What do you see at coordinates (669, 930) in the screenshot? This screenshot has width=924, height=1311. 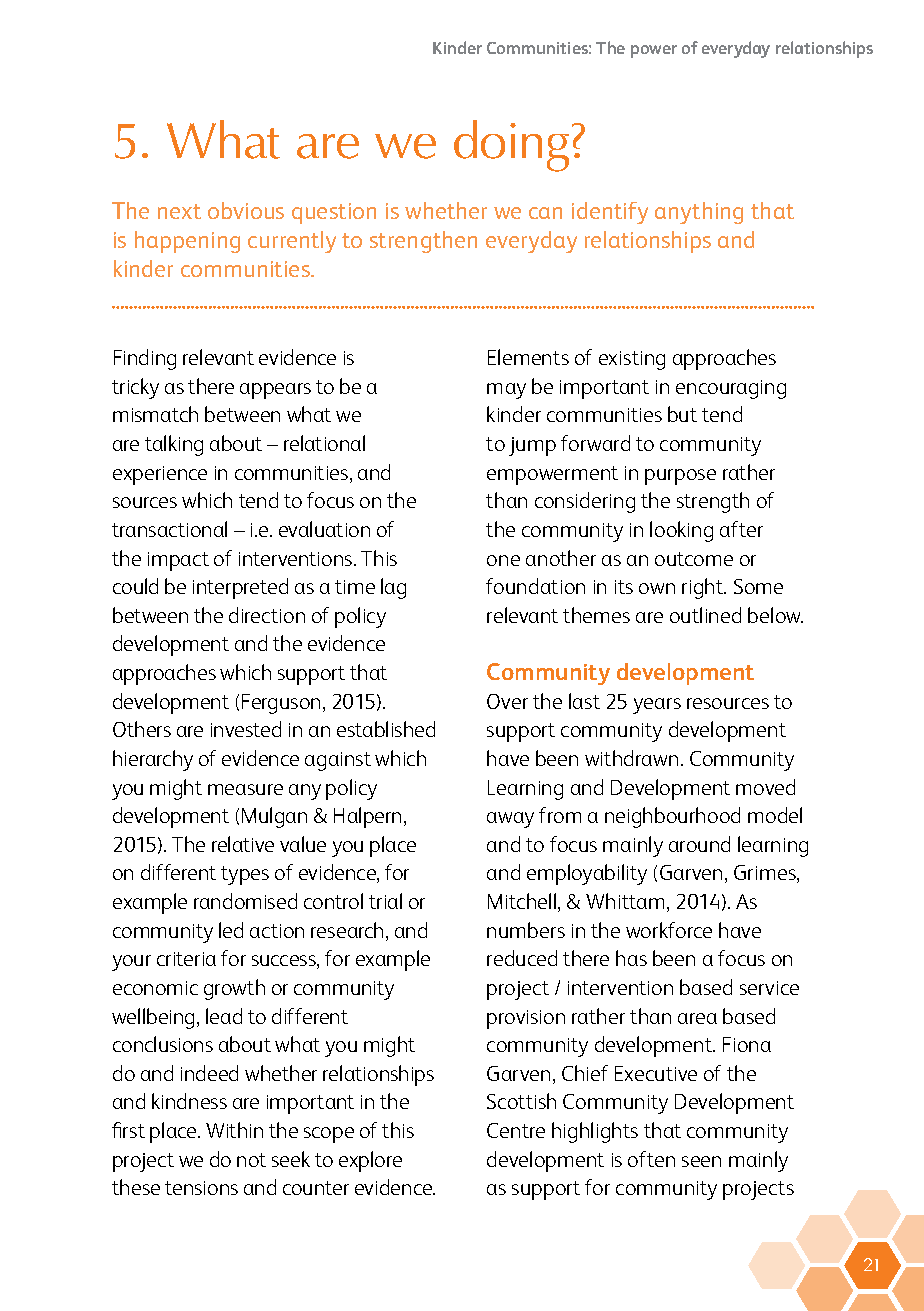 I see `workforce` at bounding box center [669, 930].
